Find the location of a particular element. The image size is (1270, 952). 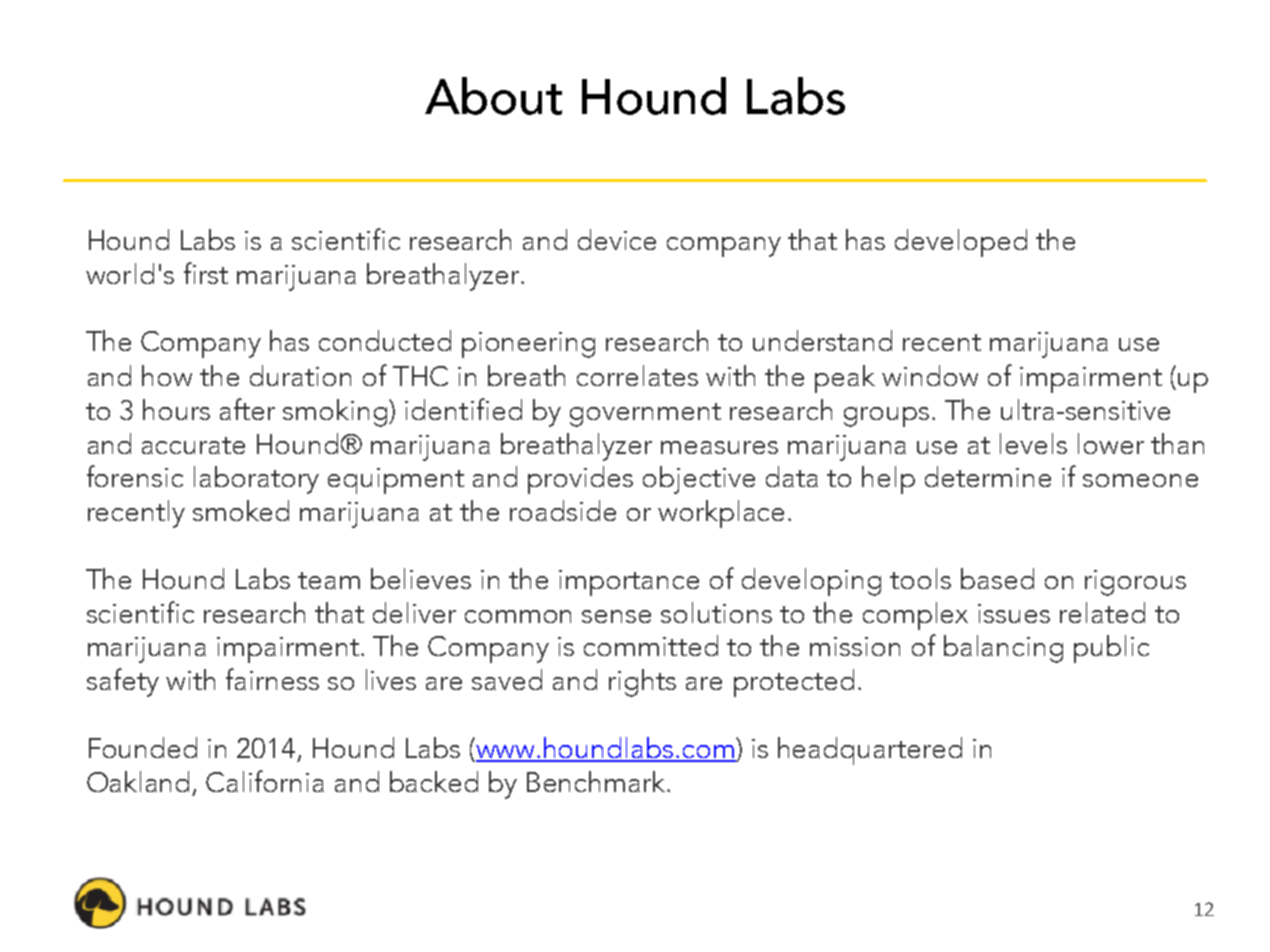

About is located at coordinates (493, 96).
